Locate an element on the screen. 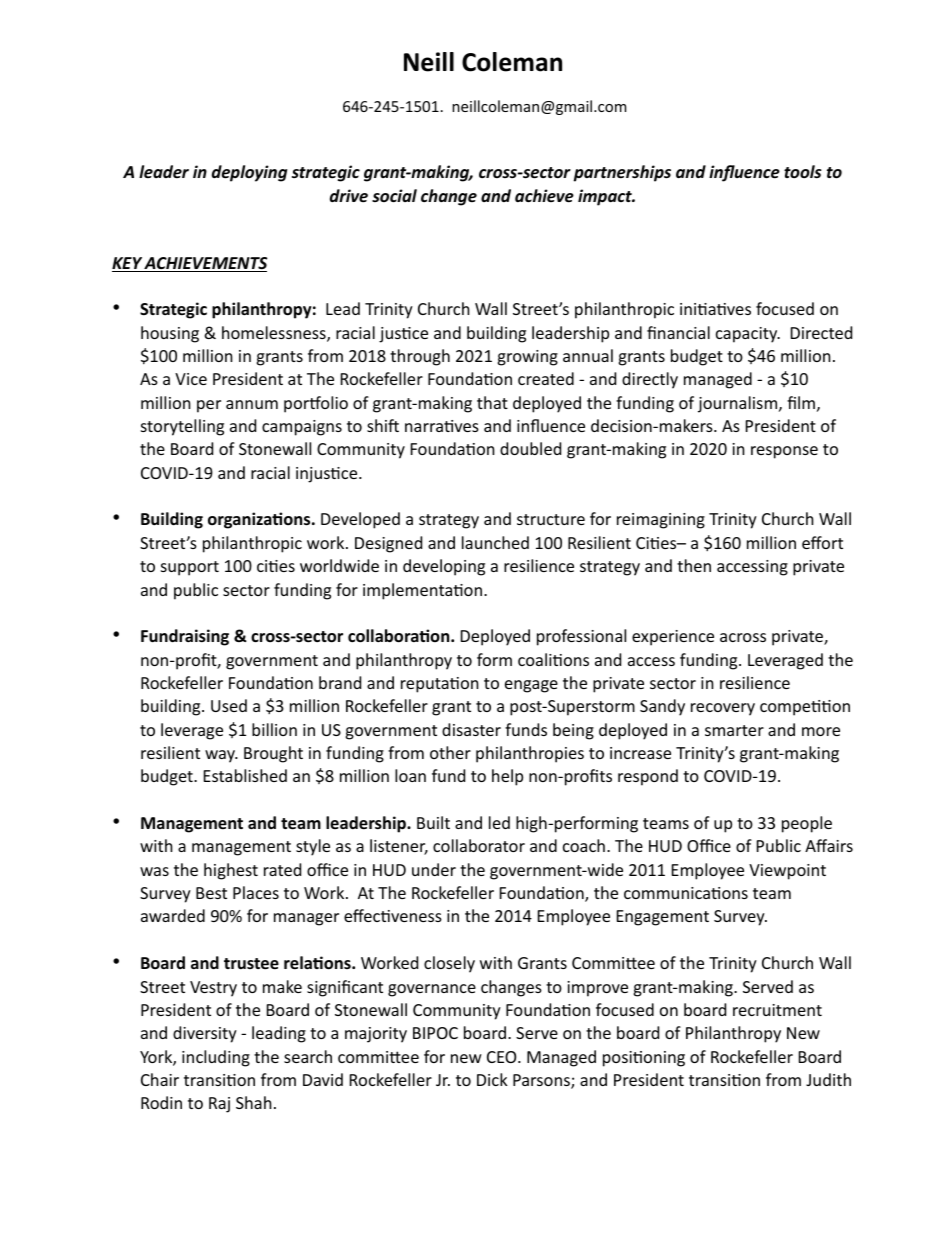 The width and height of the screenshot is (952, 1233). journalism is located at coordinates (739, 404).
